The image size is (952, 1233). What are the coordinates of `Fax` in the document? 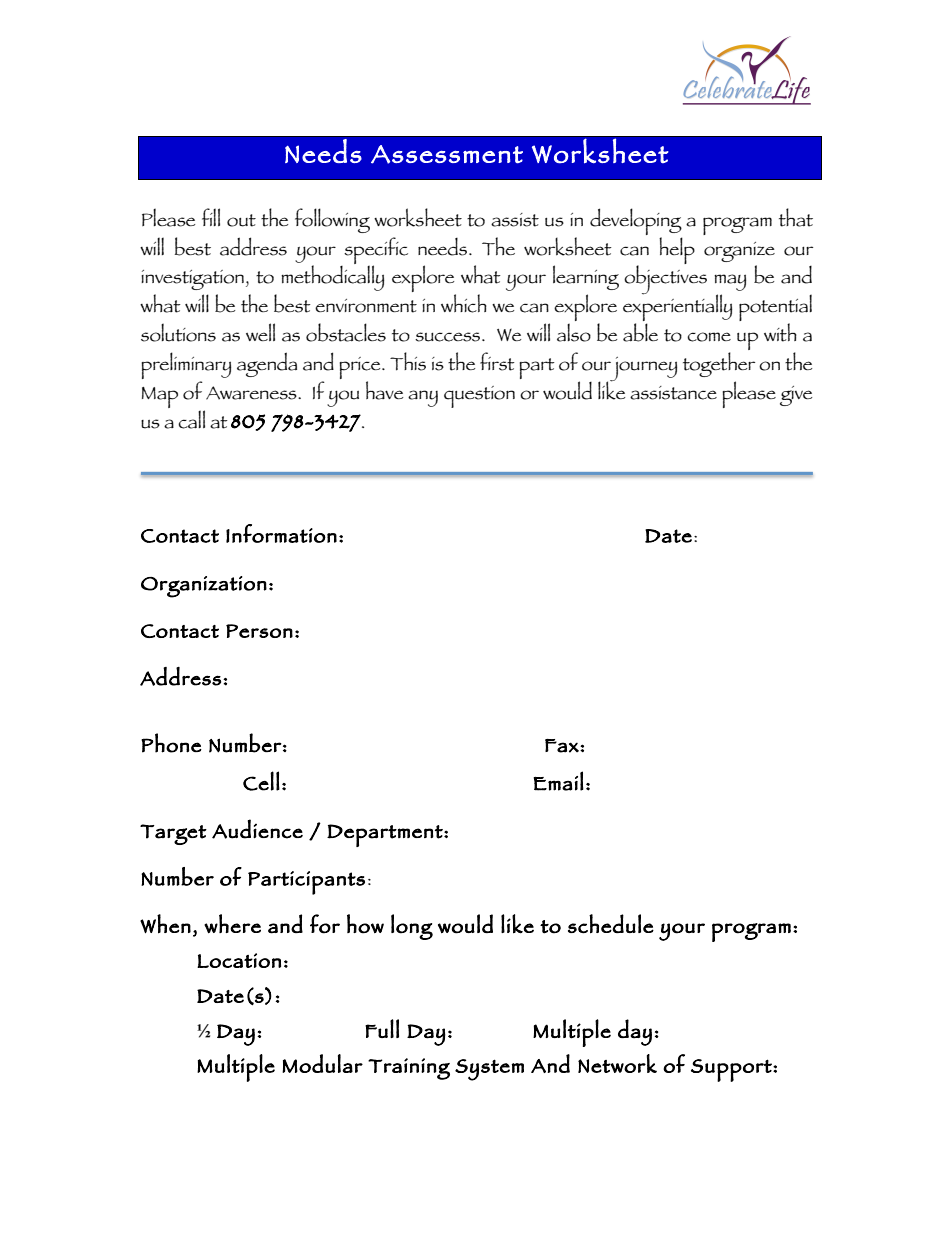 It's located at (563, 746).
